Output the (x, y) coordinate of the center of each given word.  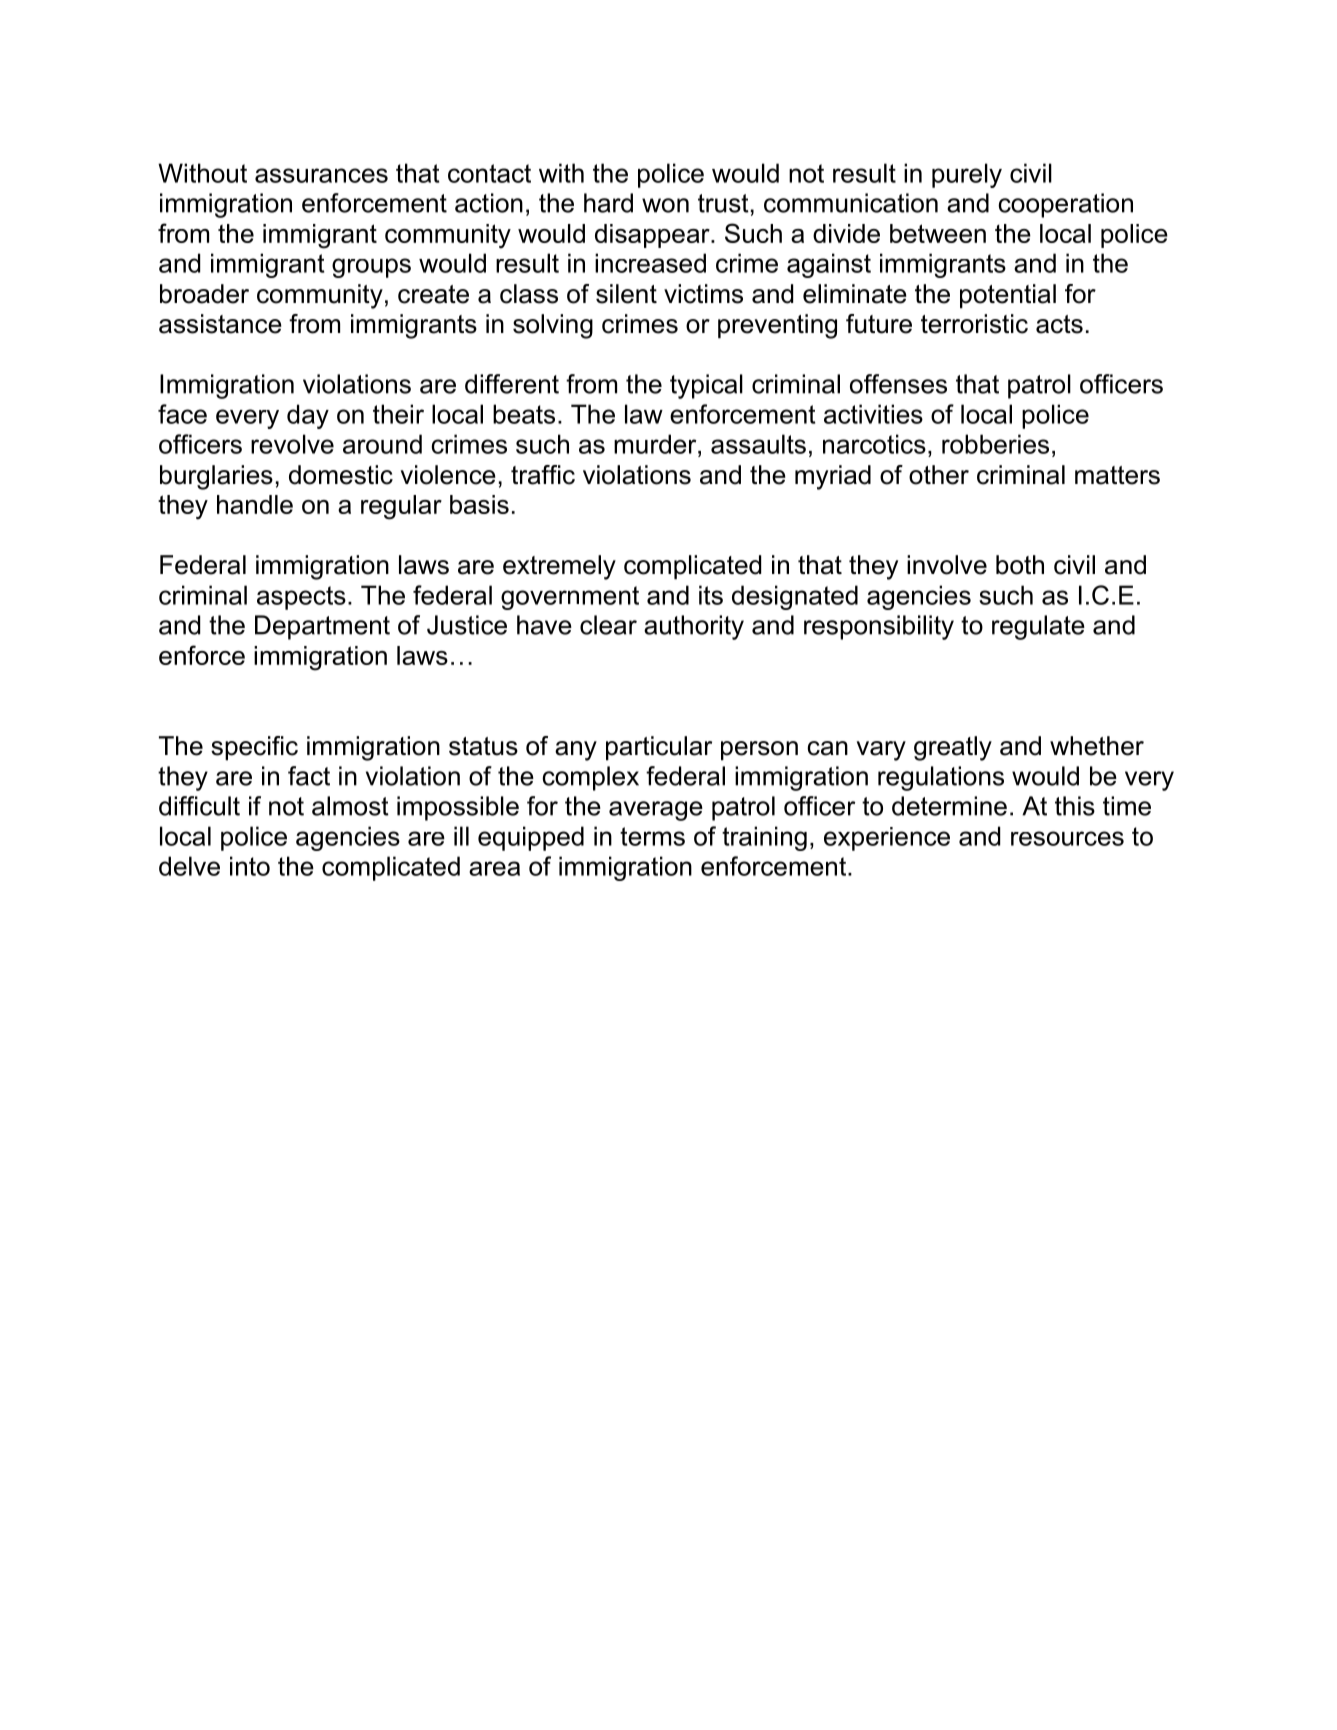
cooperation (1065, 205)
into (250, 866)
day (308, 416)
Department (322, 627)
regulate (1038, 627)
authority (694, 627)
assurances (321, 175)
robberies (995, 444)
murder (656, 444)
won (665, 205)
